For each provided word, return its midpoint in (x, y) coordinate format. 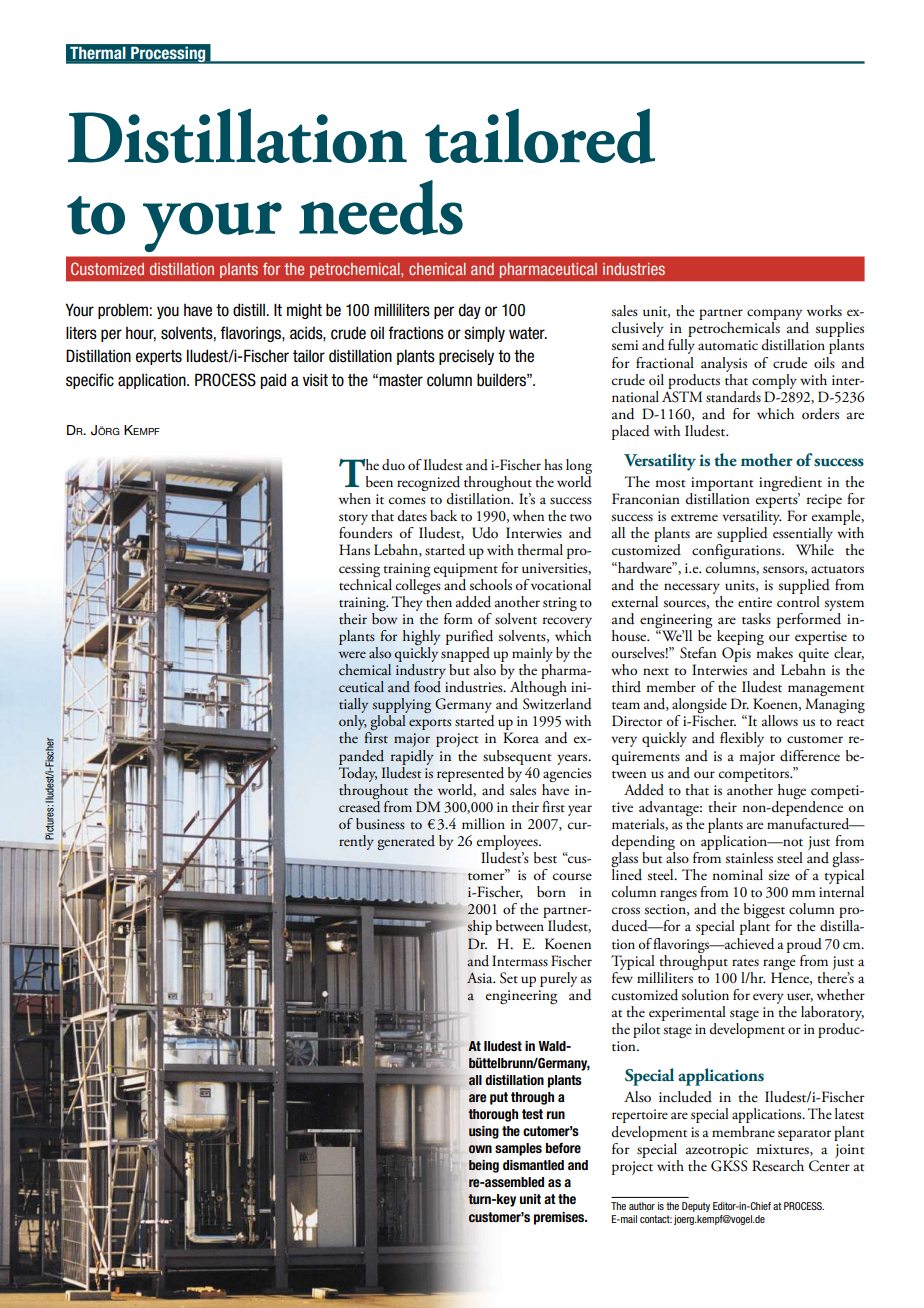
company (774, 316)
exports (430, 724)
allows (780, 721)
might (304, 311)
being (484, 1166)
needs (381, 207)
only (353, 724)
